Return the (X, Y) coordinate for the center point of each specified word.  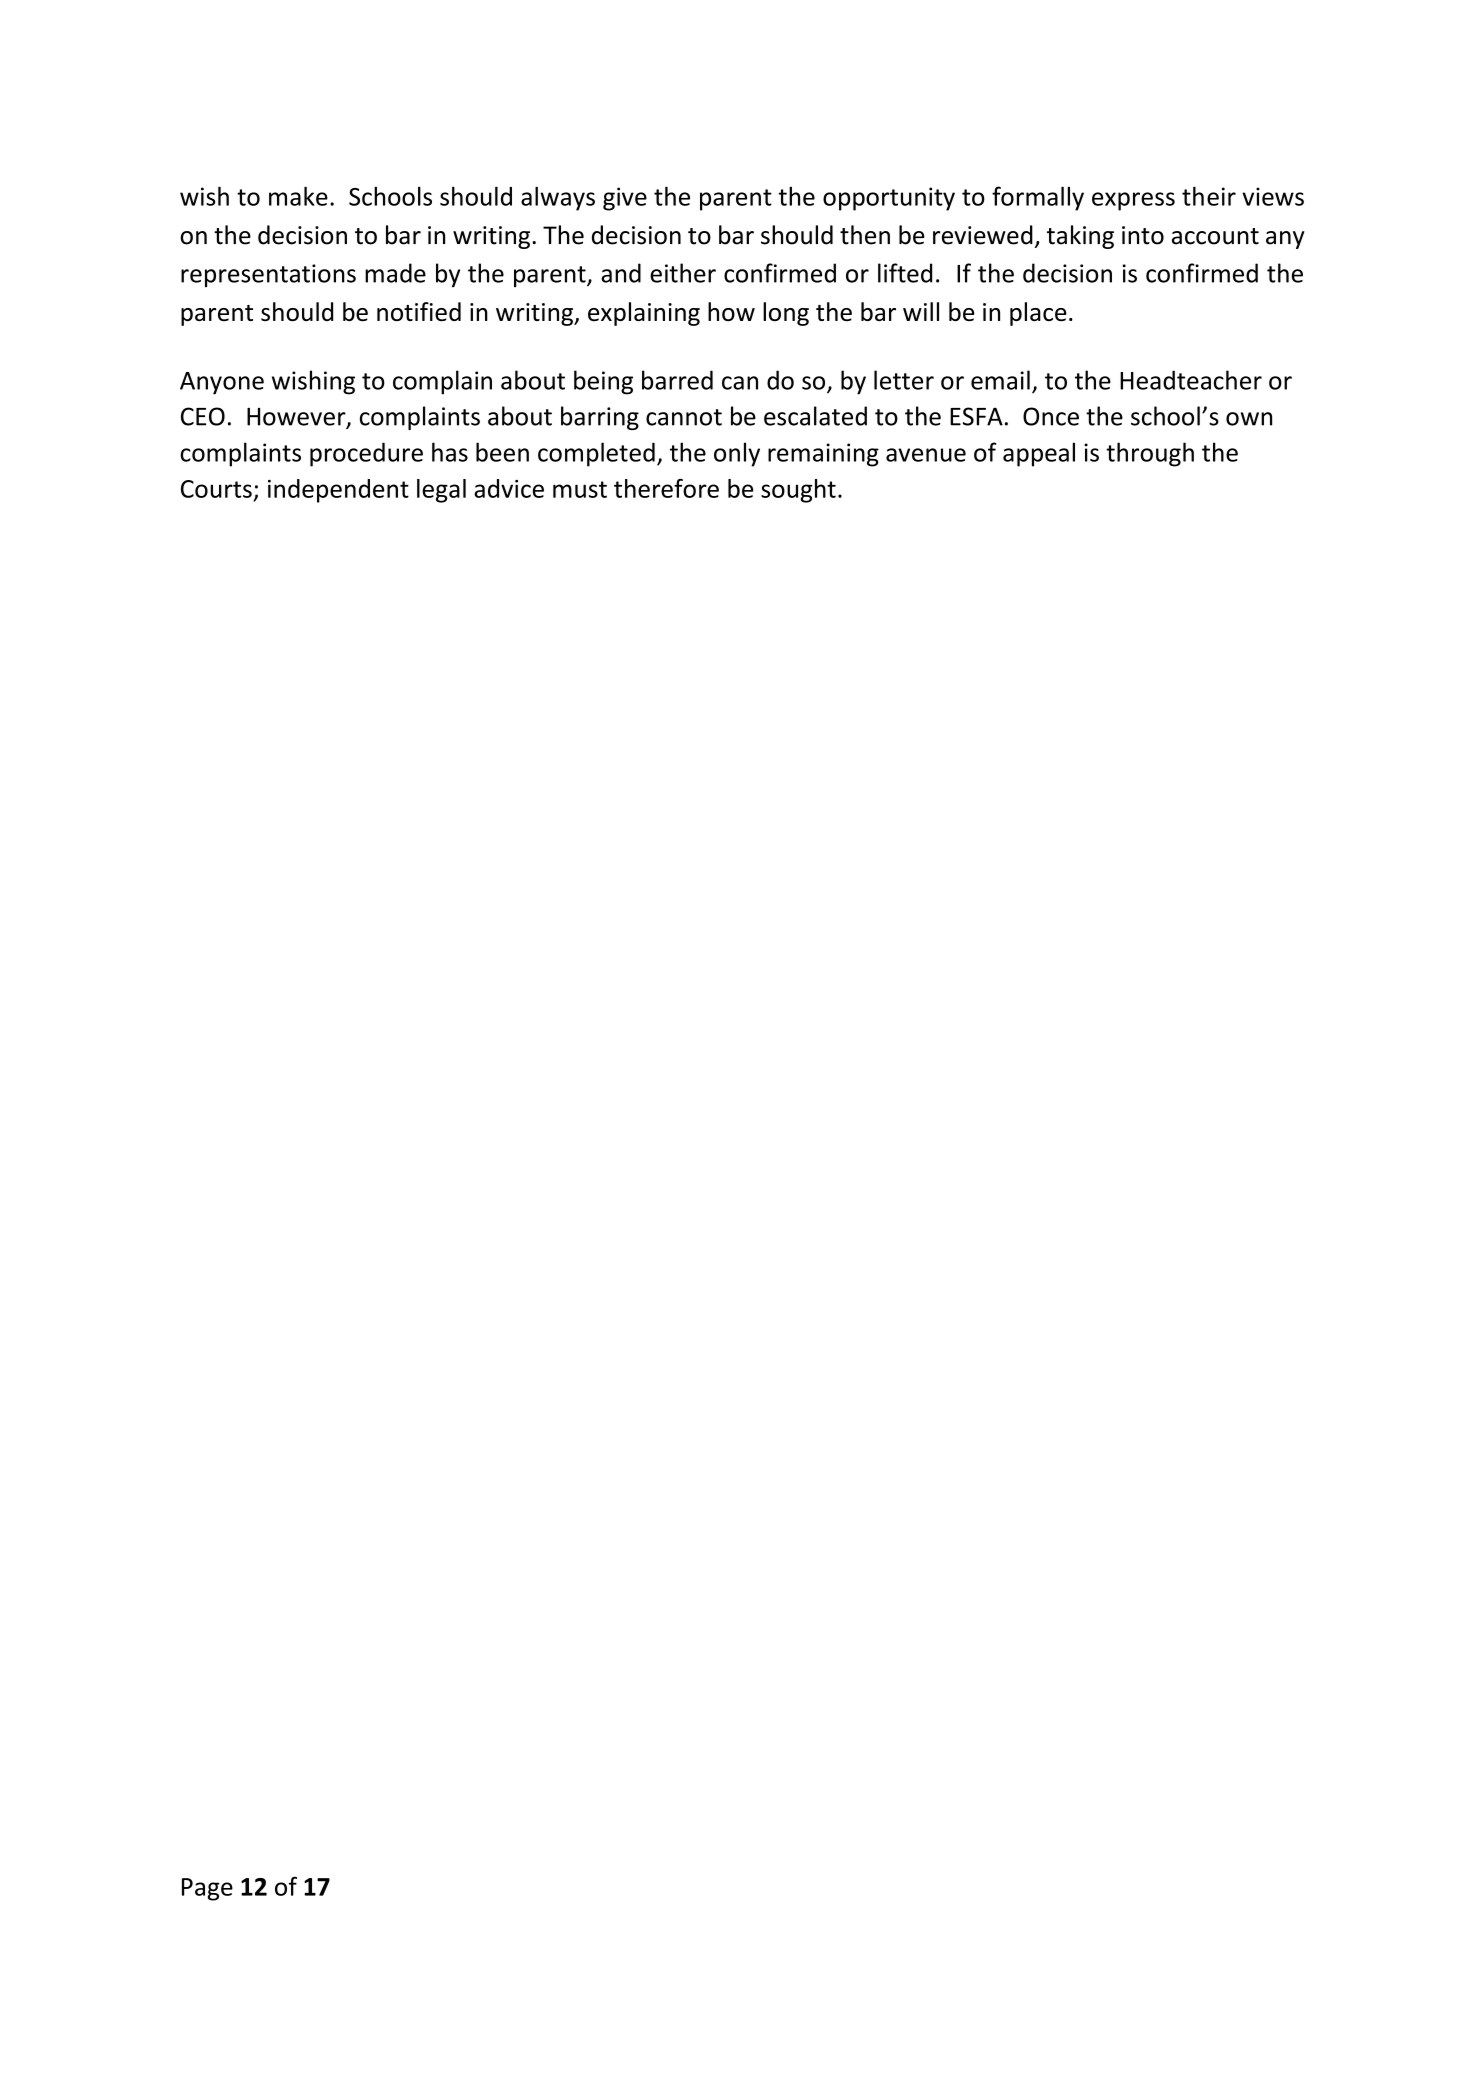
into (1143, 235)
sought (798, 491)
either (683, 273)
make (298, 196)
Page (207, 1889)
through (1150, 454)
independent (338, 491)
